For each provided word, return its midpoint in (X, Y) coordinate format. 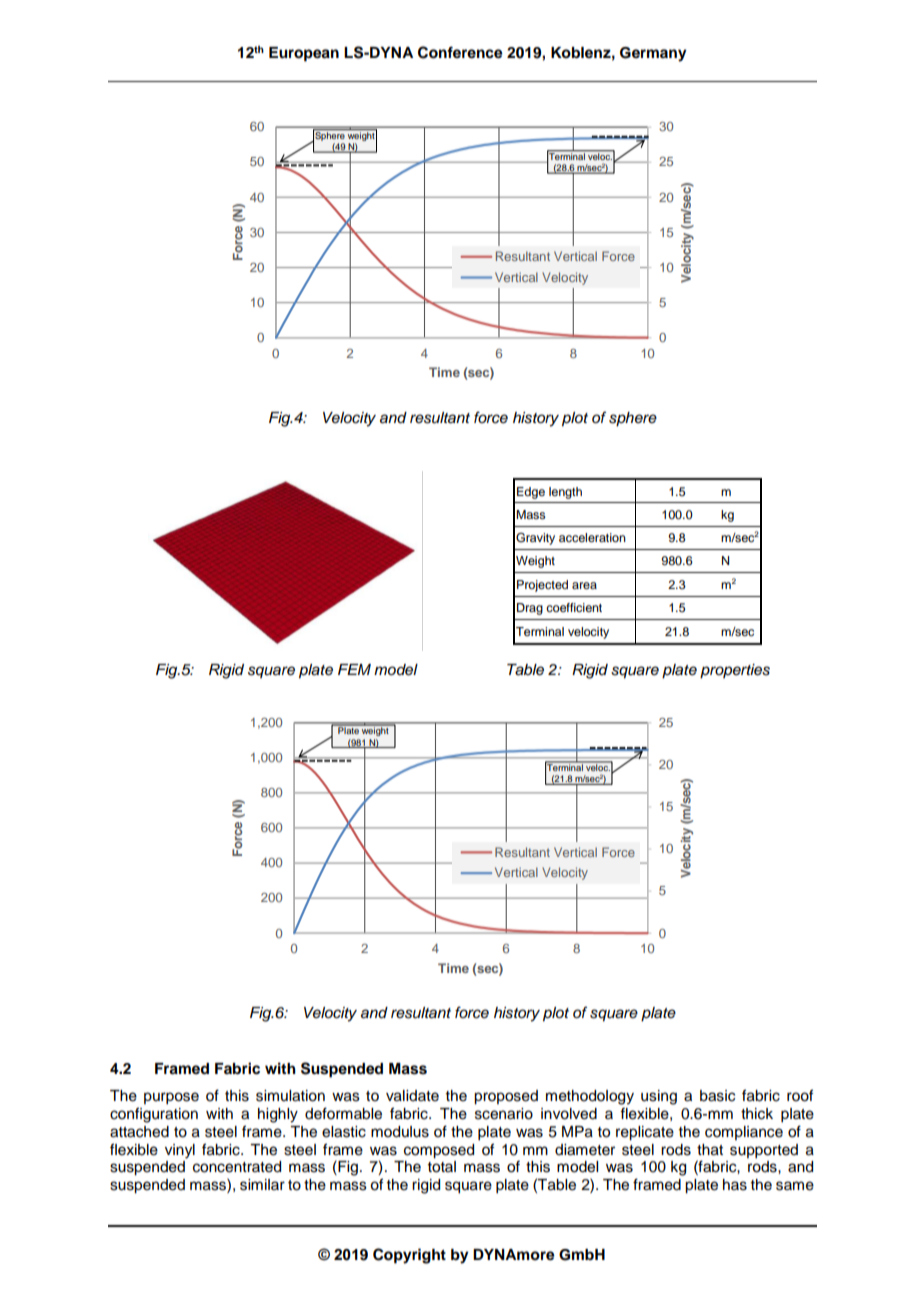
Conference (460, 52)
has (735, 1185)
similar (262, 1185)
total (442, 1167)
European (304, 54)
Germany (653, 54)
